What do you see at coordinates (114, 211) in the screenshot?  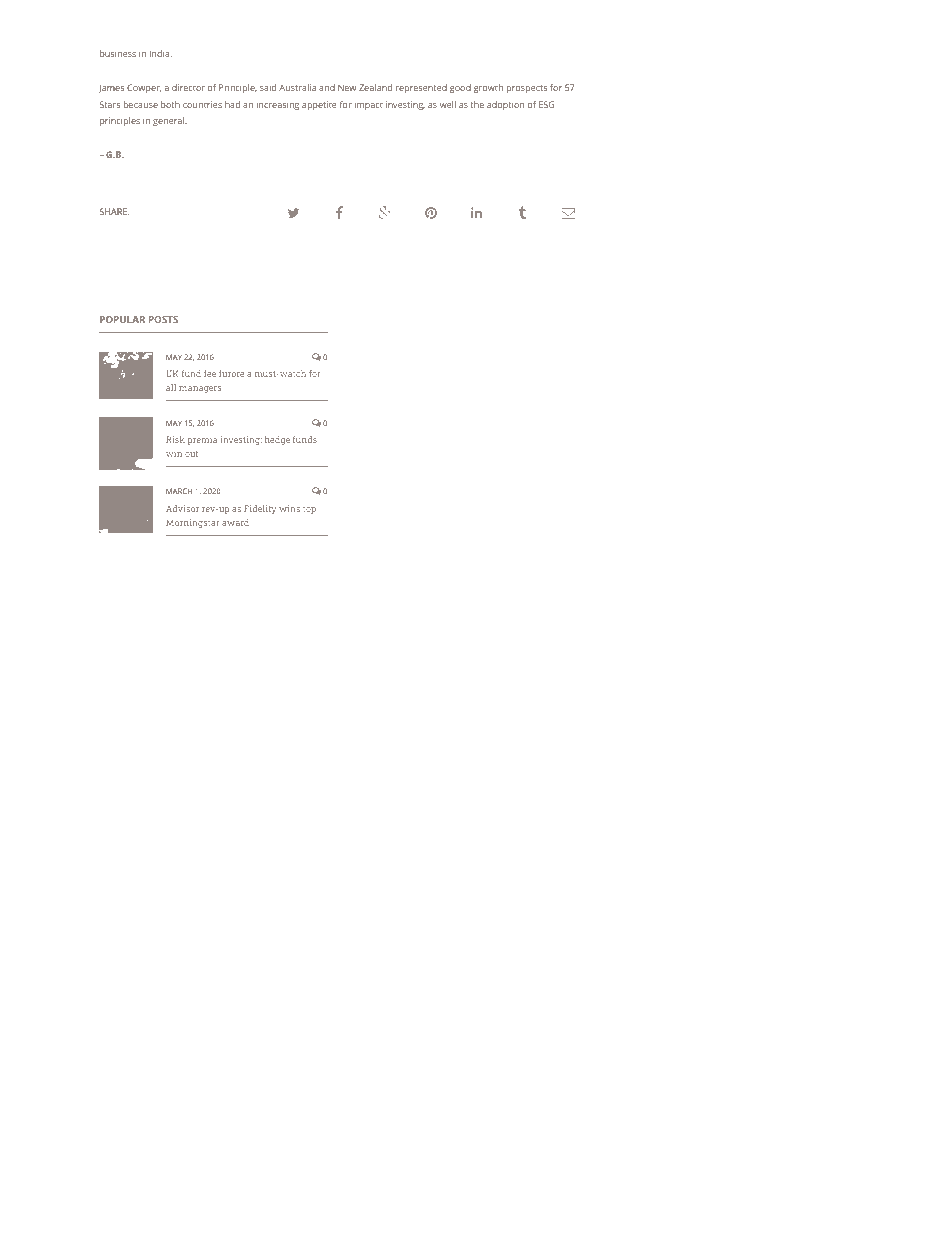 I see `SHARE` at bounding box center [114, 211].
